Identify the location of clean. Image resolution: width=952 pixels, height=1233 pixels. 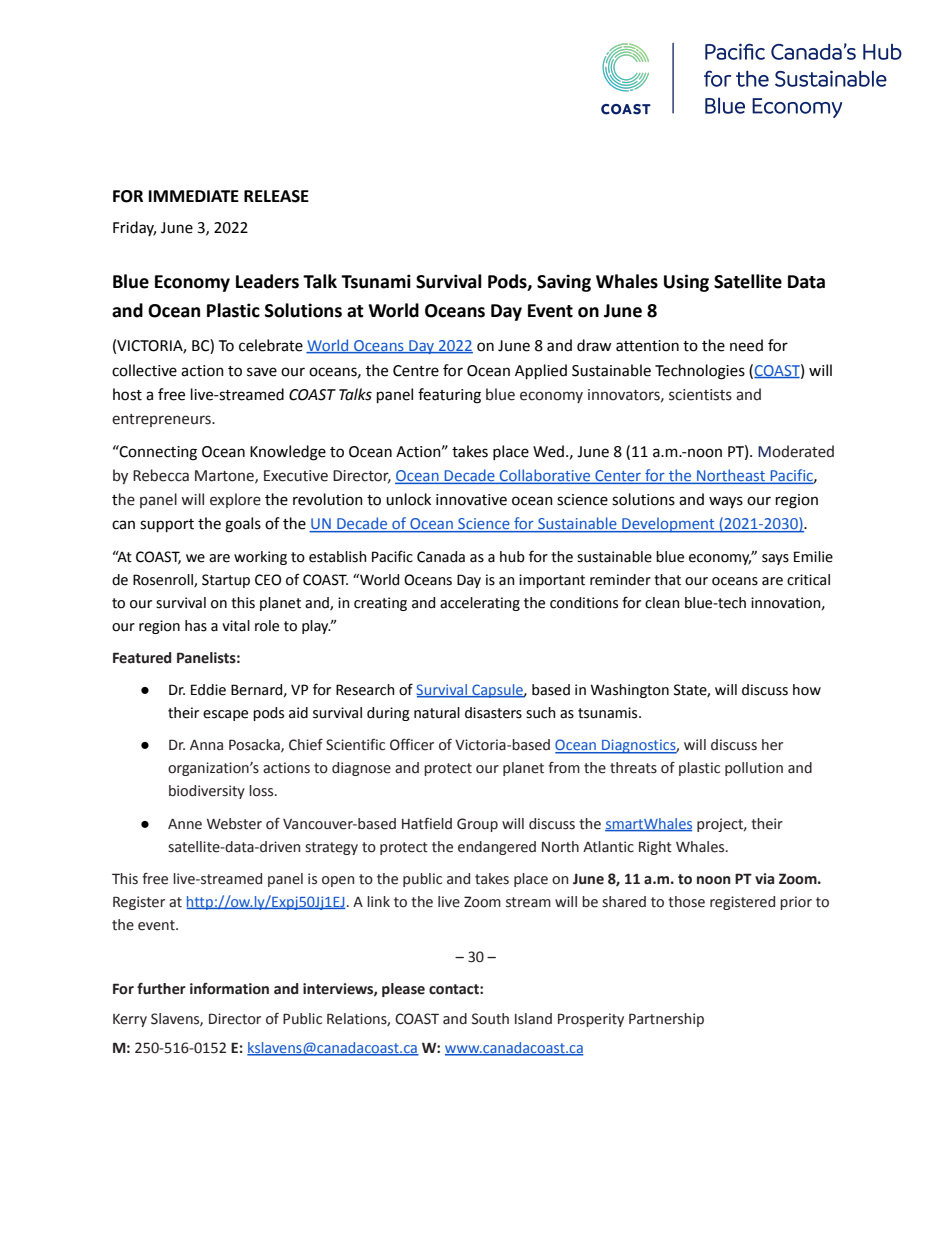
(662, 603).
